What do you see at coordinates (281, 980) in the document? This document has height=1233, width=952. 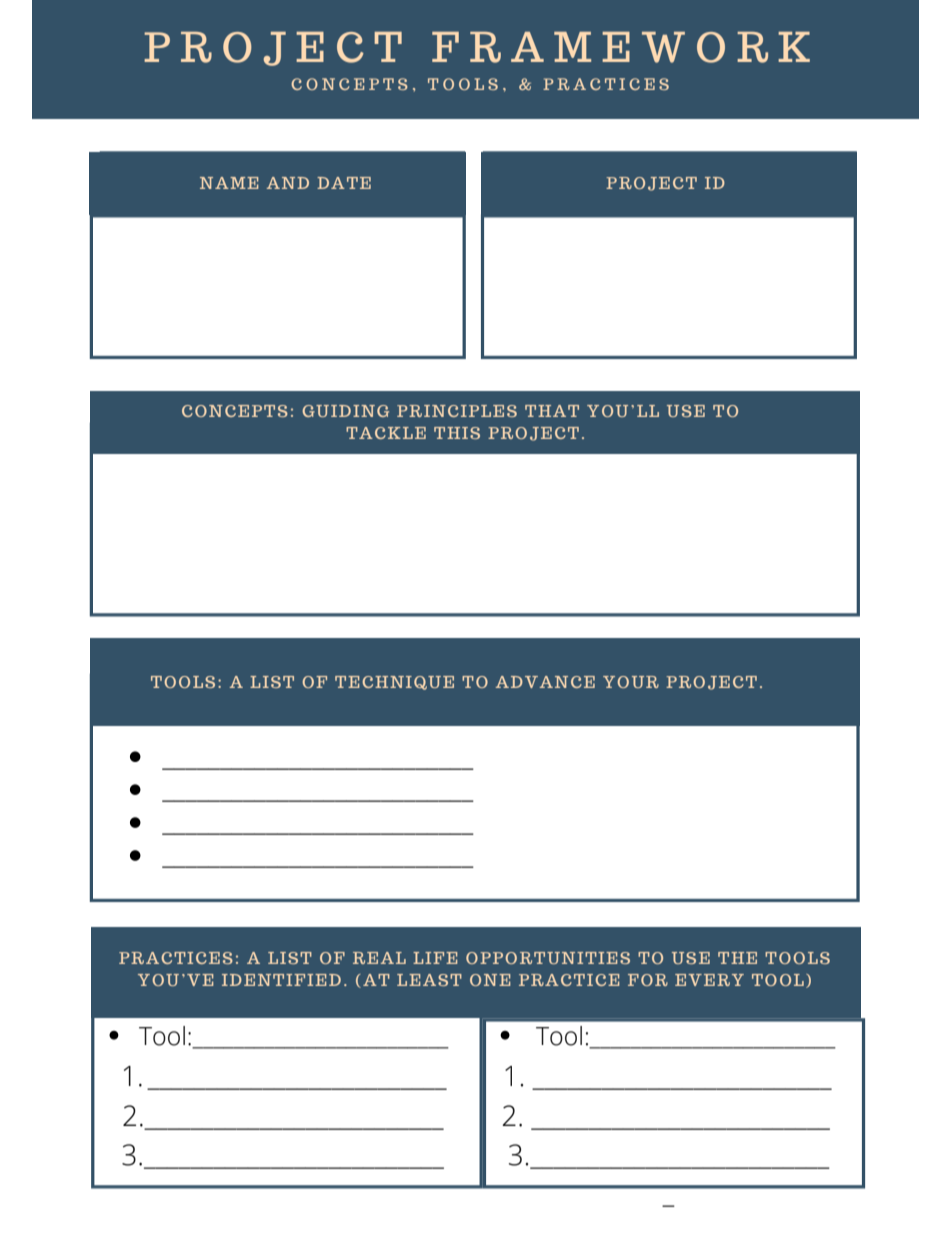 I see `IDENTIFIED` at bounding box center [281, 980].
